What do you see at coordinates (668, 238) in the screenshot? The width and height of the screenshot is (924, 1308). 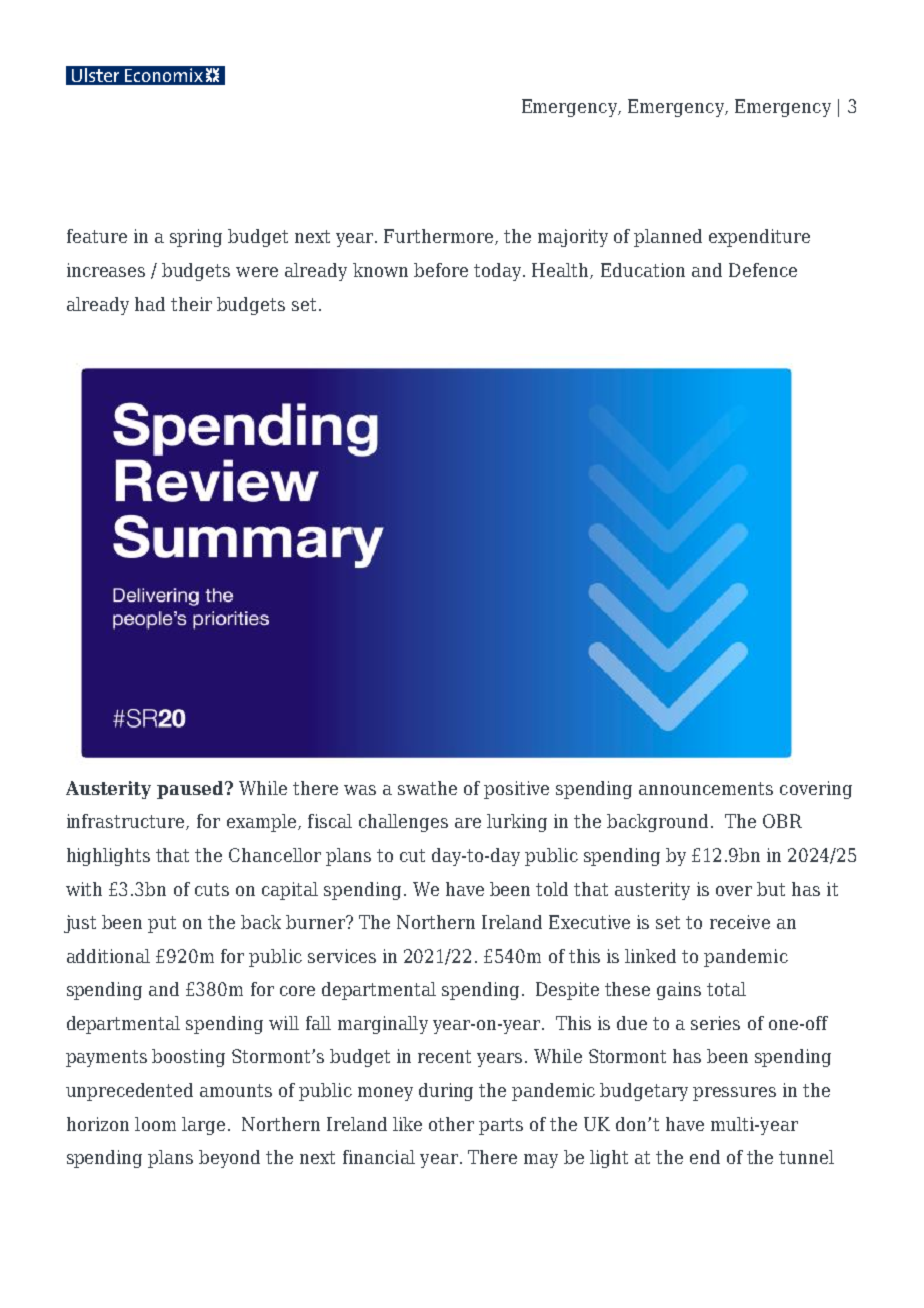 I see `planned` at bounding box center [668, 238].
